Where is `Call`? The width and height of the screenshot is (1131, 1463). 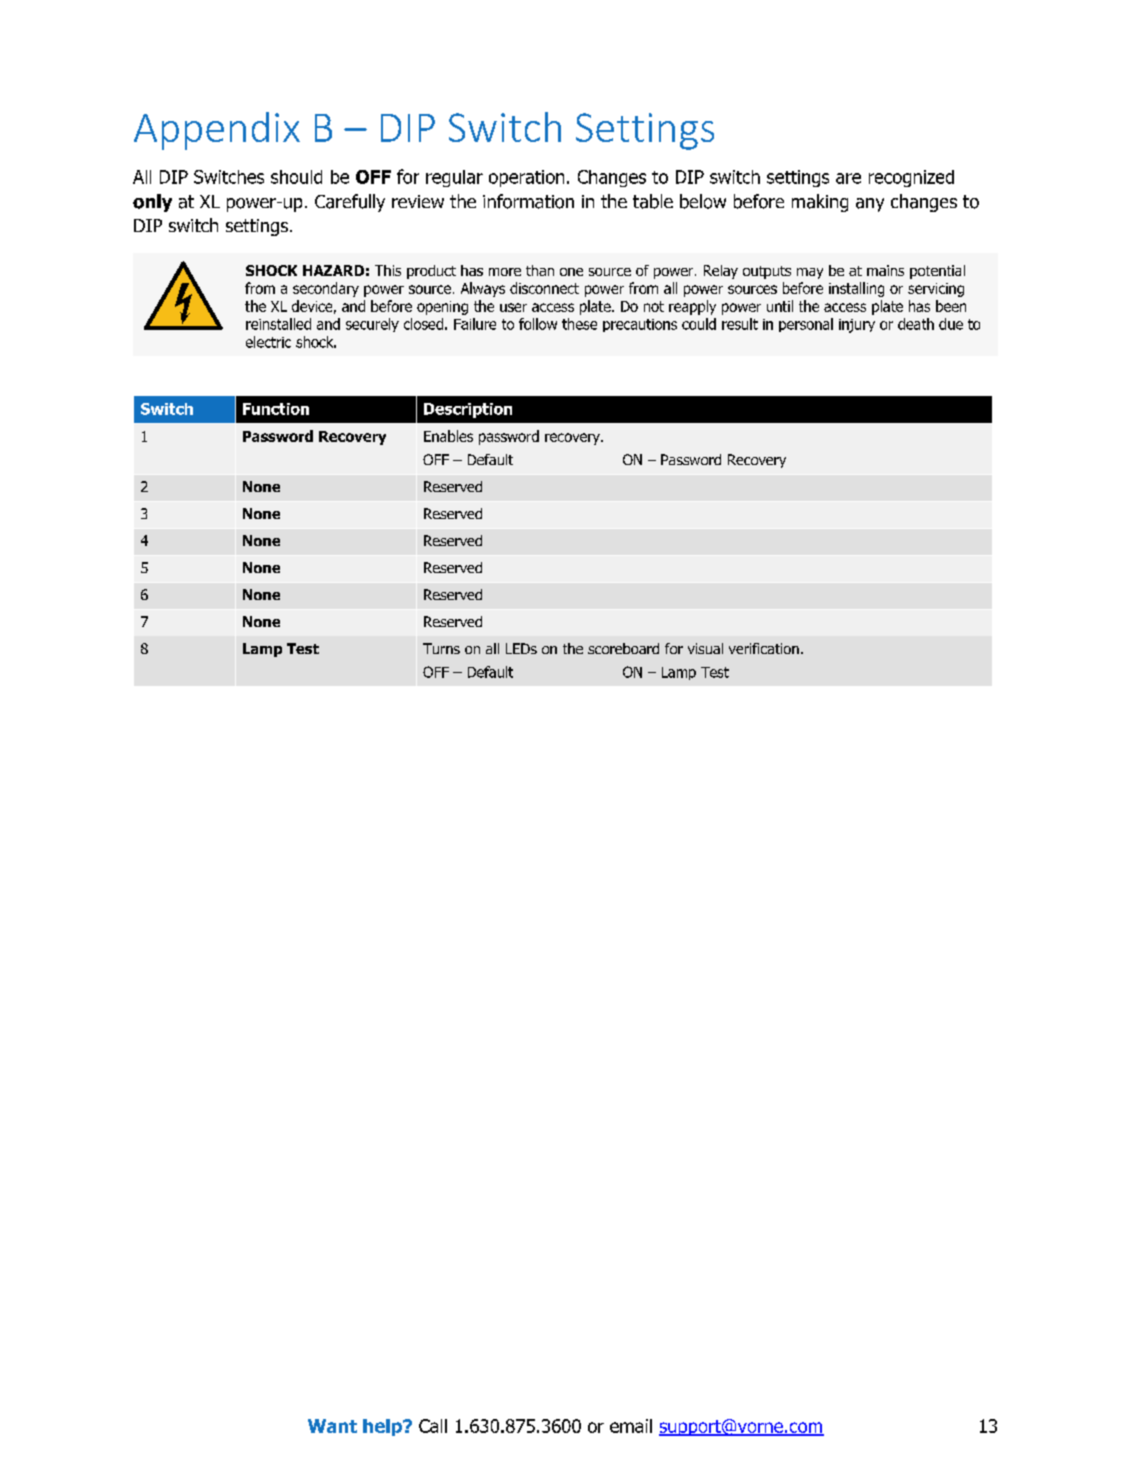
Call is located at coordinates (433, 1426).
